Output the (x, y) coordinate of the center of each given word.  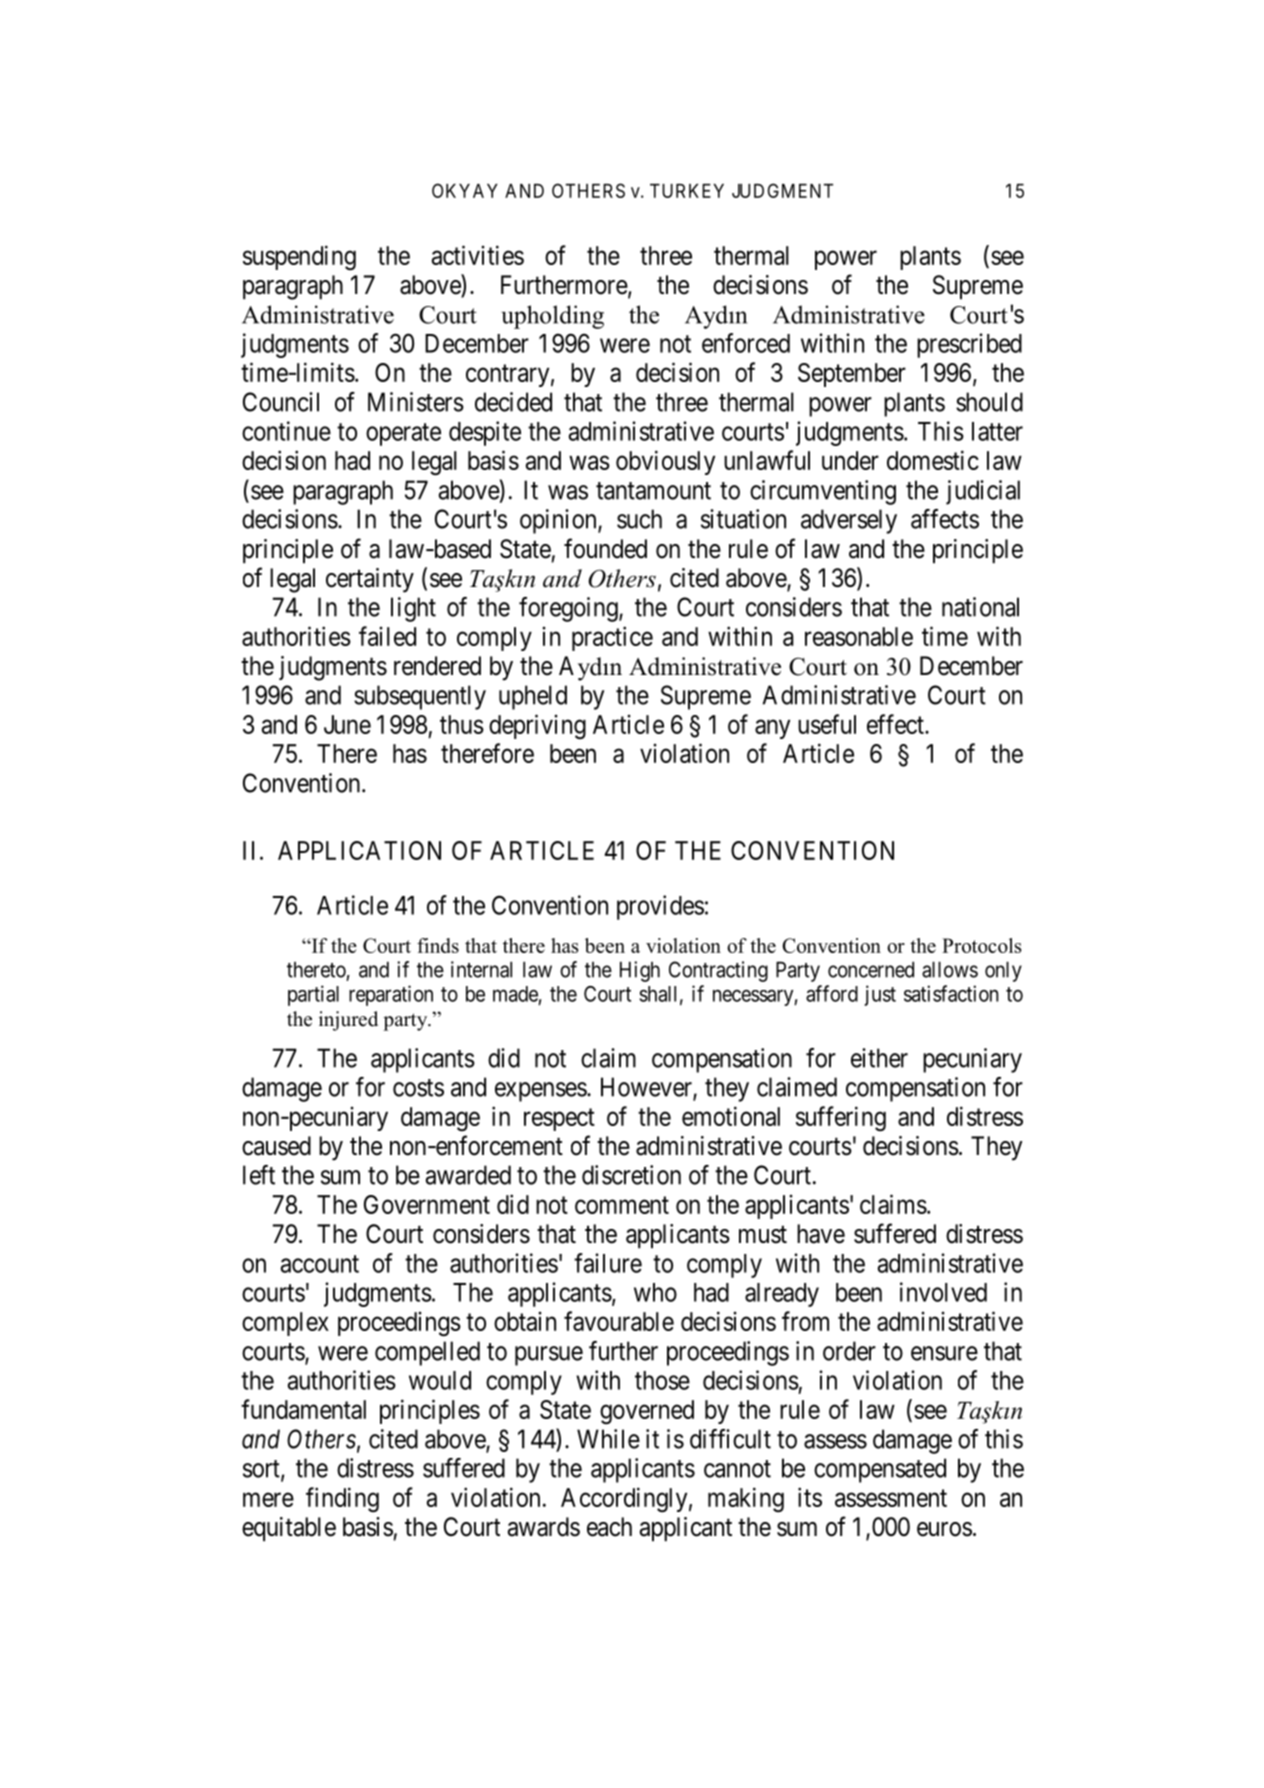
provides (660, 907)
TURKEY (687, 191)
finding (342, 1500)
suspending (299, 258)
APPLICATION (359, 850)
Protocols (981, 945)
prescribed (969, 345)
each (609, 1527)
